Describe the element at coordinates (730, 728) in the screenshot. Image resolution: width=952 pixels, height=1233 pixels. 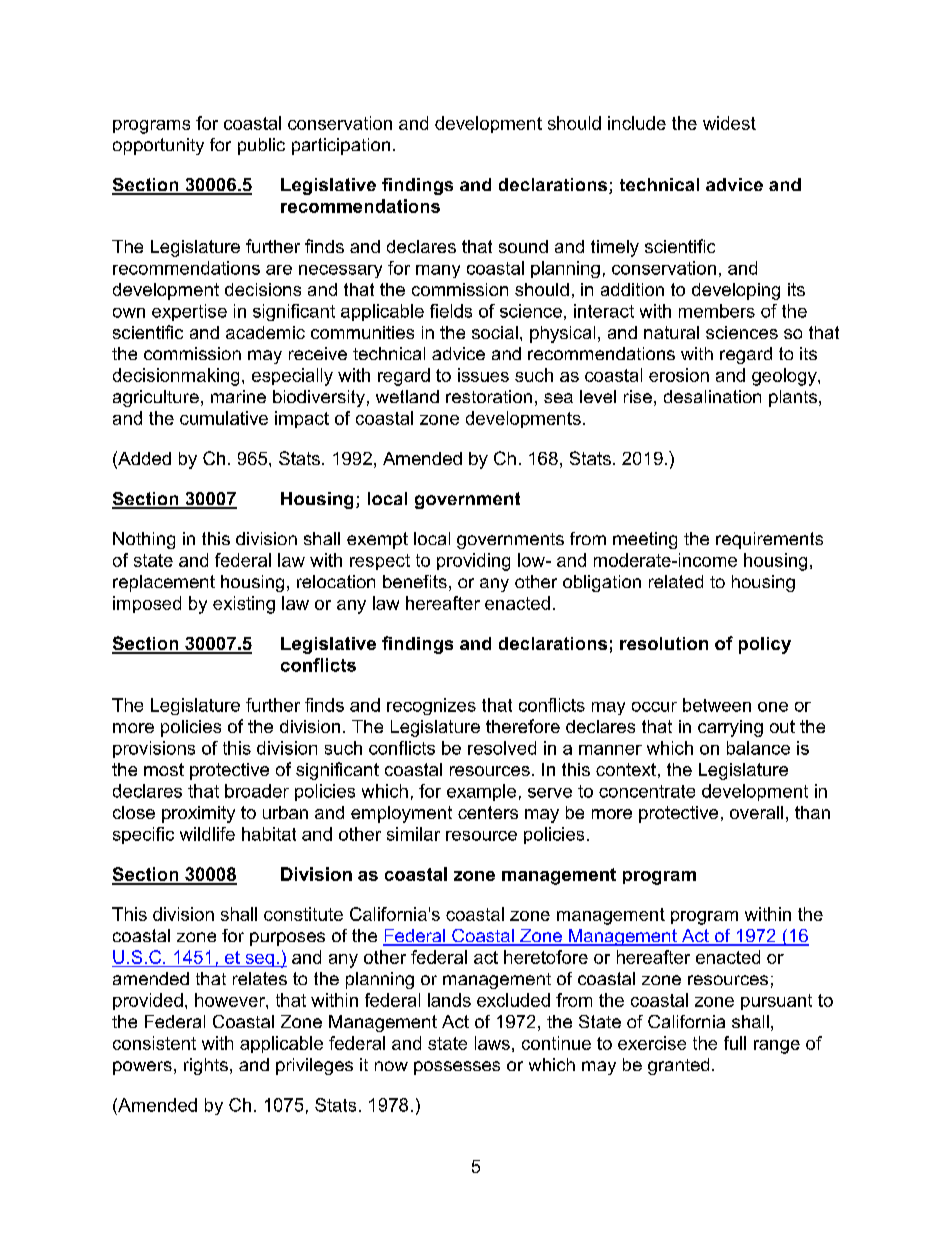
I see `carrying` at that location.
